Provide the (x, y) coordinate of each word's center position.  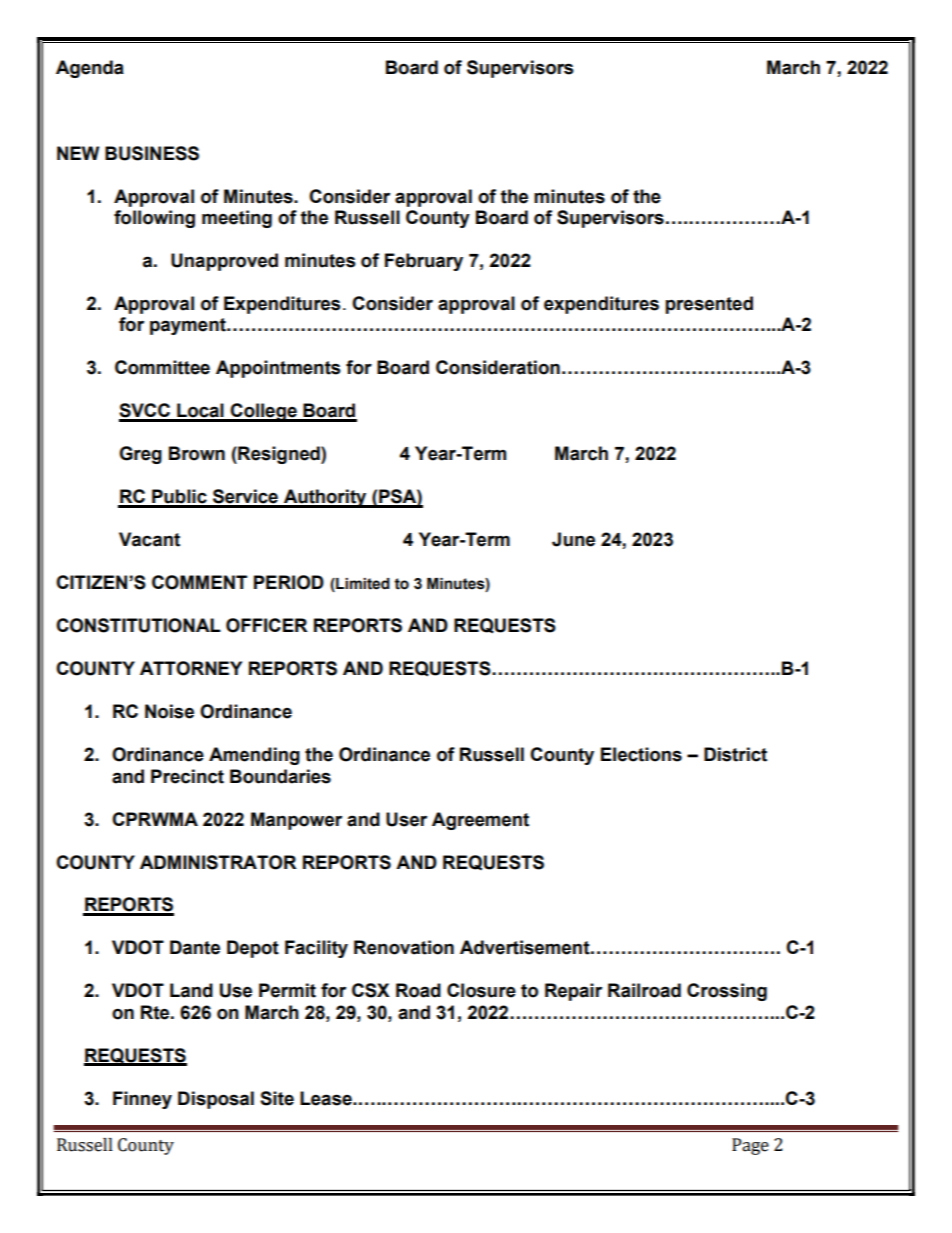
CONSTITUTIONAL (138, 625)
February (424, 262)
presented (709, 305)
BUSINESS (152, 153)
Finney (142, 1100)
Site (277, 1098)
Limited (362, 585)
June (573, 539)
